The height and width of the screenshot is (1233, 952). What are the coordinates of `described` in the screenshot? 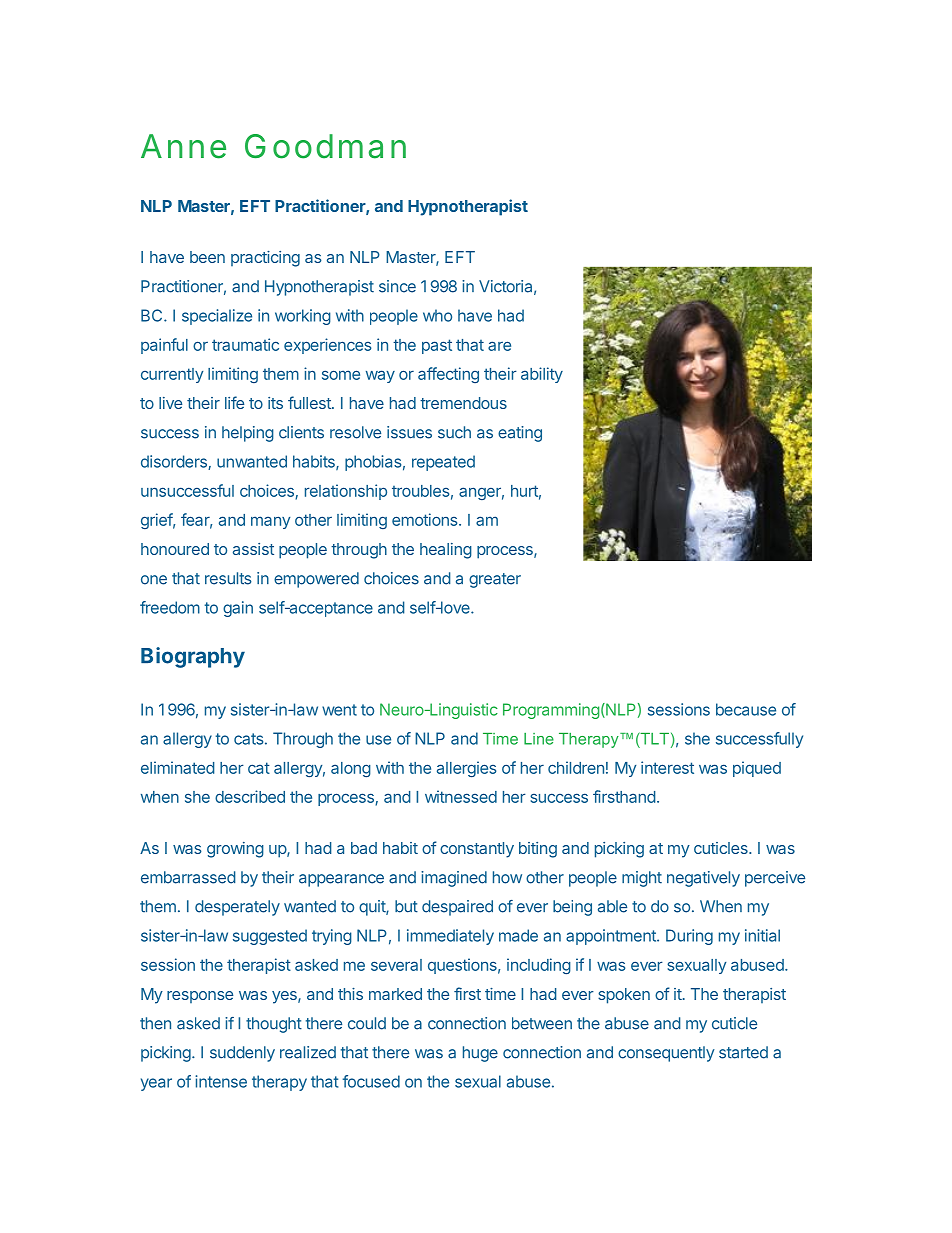 It's located at (250, 796).
